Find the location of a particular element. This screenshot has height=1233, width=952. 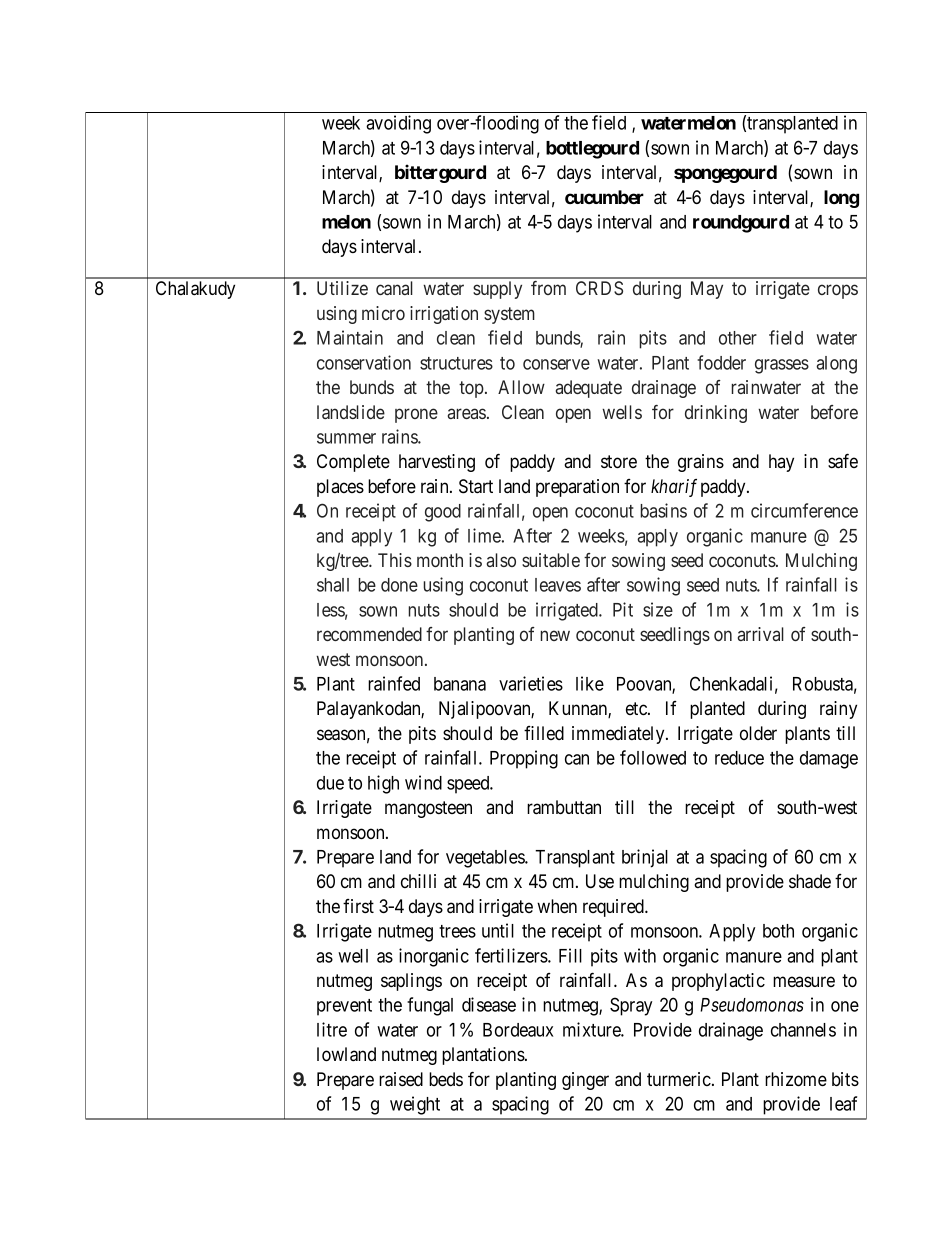

preparation is located at coordinates (577, 488).
